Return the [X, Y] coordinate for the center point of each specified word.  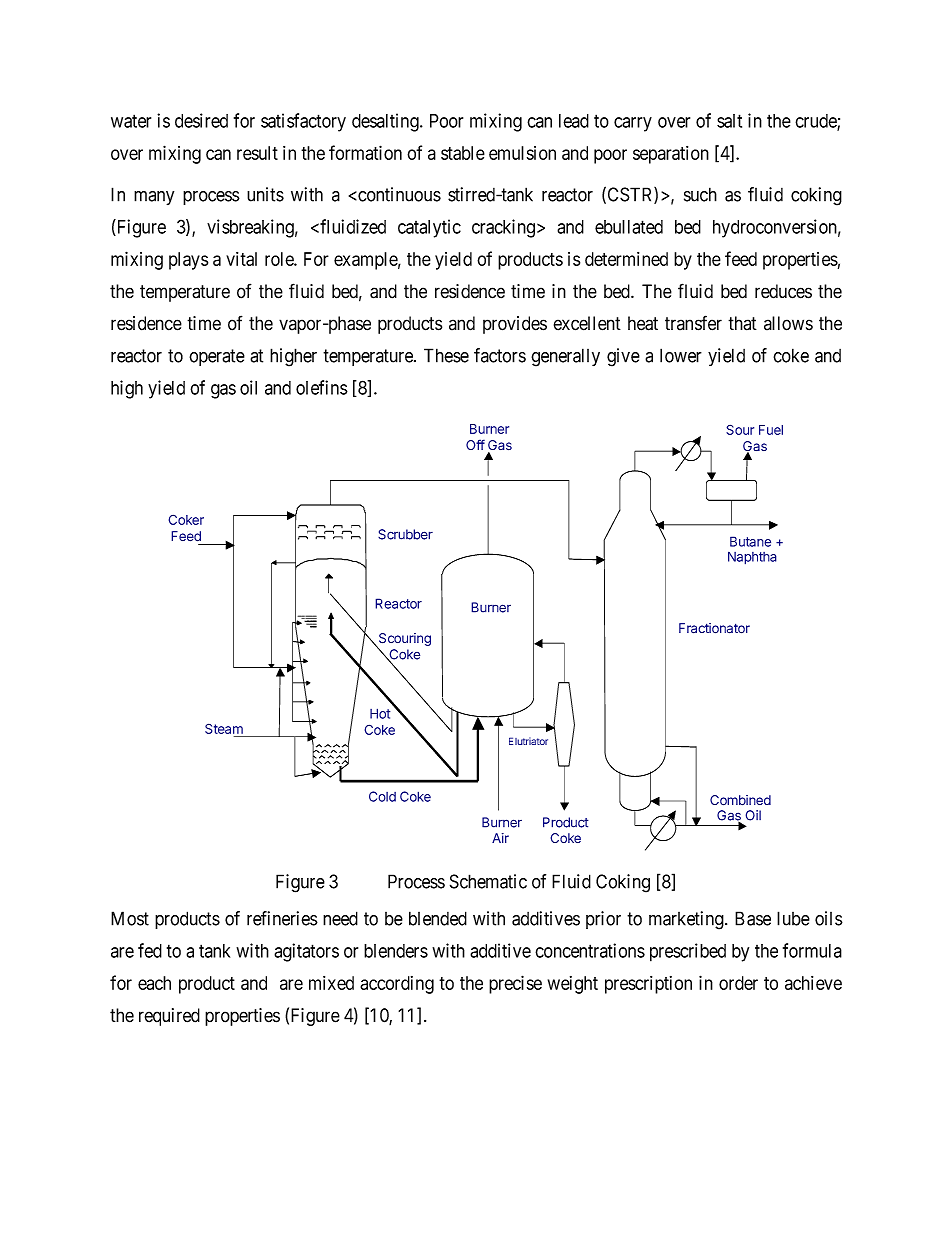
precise [515, 984]
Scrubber [405, 534]
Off [475, 444]
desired [201, 120]
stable [463, 153]
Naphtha [752, 558]
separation [671, 155]
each [154, 983]
